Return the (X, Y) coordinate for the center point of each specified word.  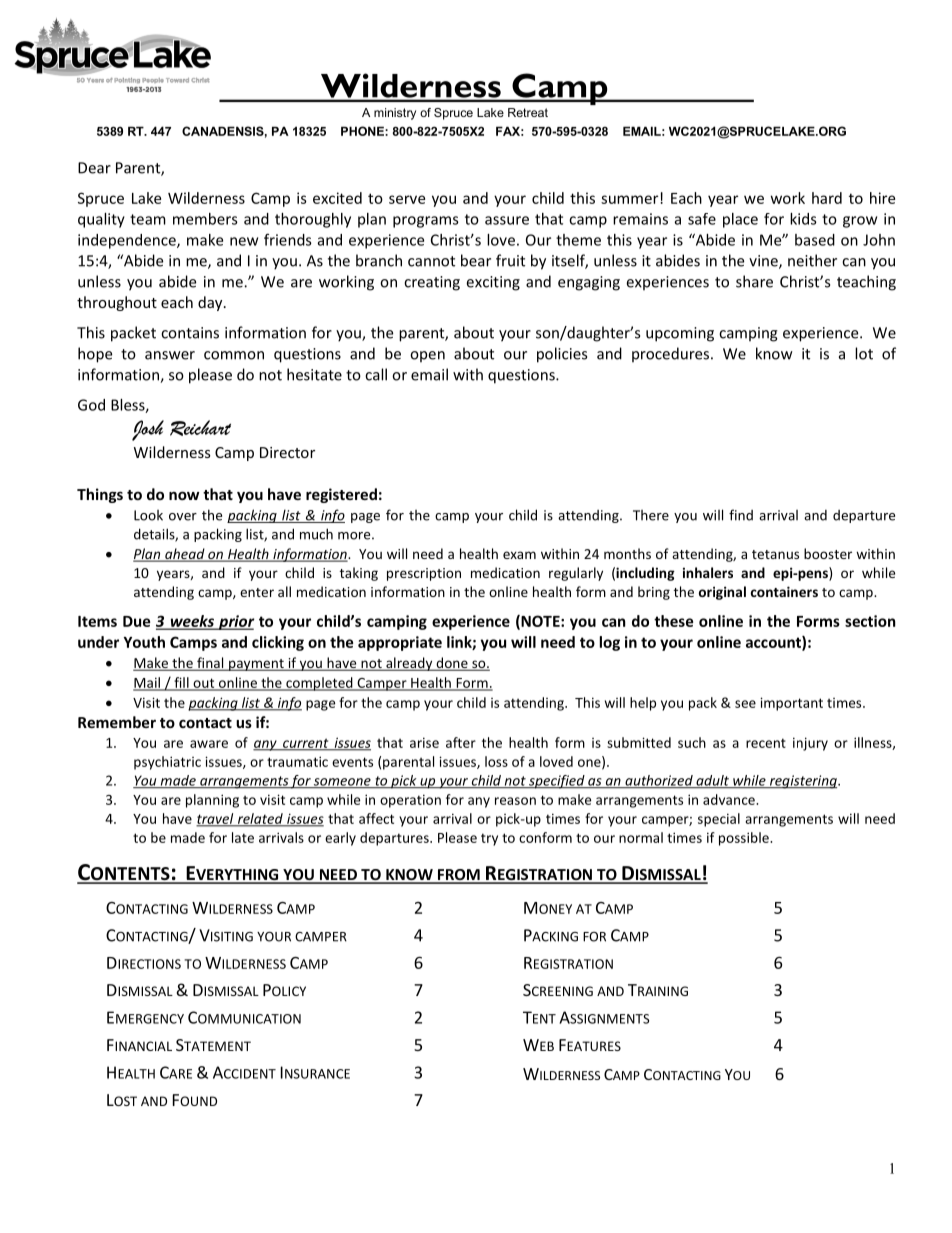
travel (216, 819)
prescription (424, 574)
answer (170, 355)
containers (784, 591)
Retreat (528, 112)
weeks (192, 622)
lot (864, 353)
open (427, 357)
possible (745, 839)
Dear (94, 168)
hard (827, 198)
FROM (459, 876)
